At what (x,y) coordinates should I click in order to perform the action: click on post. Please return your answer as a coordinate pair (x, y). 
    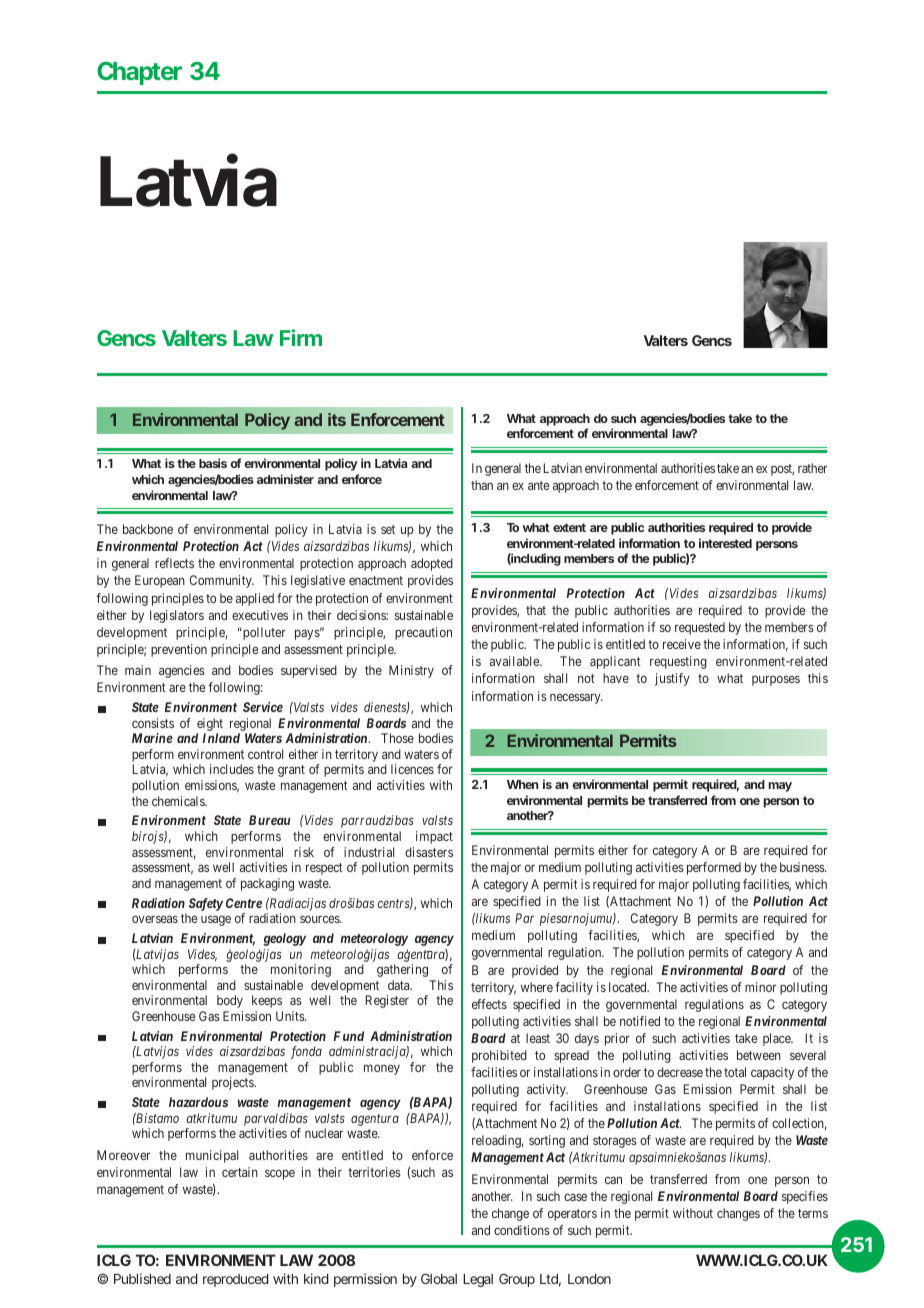
    Looking at the image, I should click on (782, 470).
